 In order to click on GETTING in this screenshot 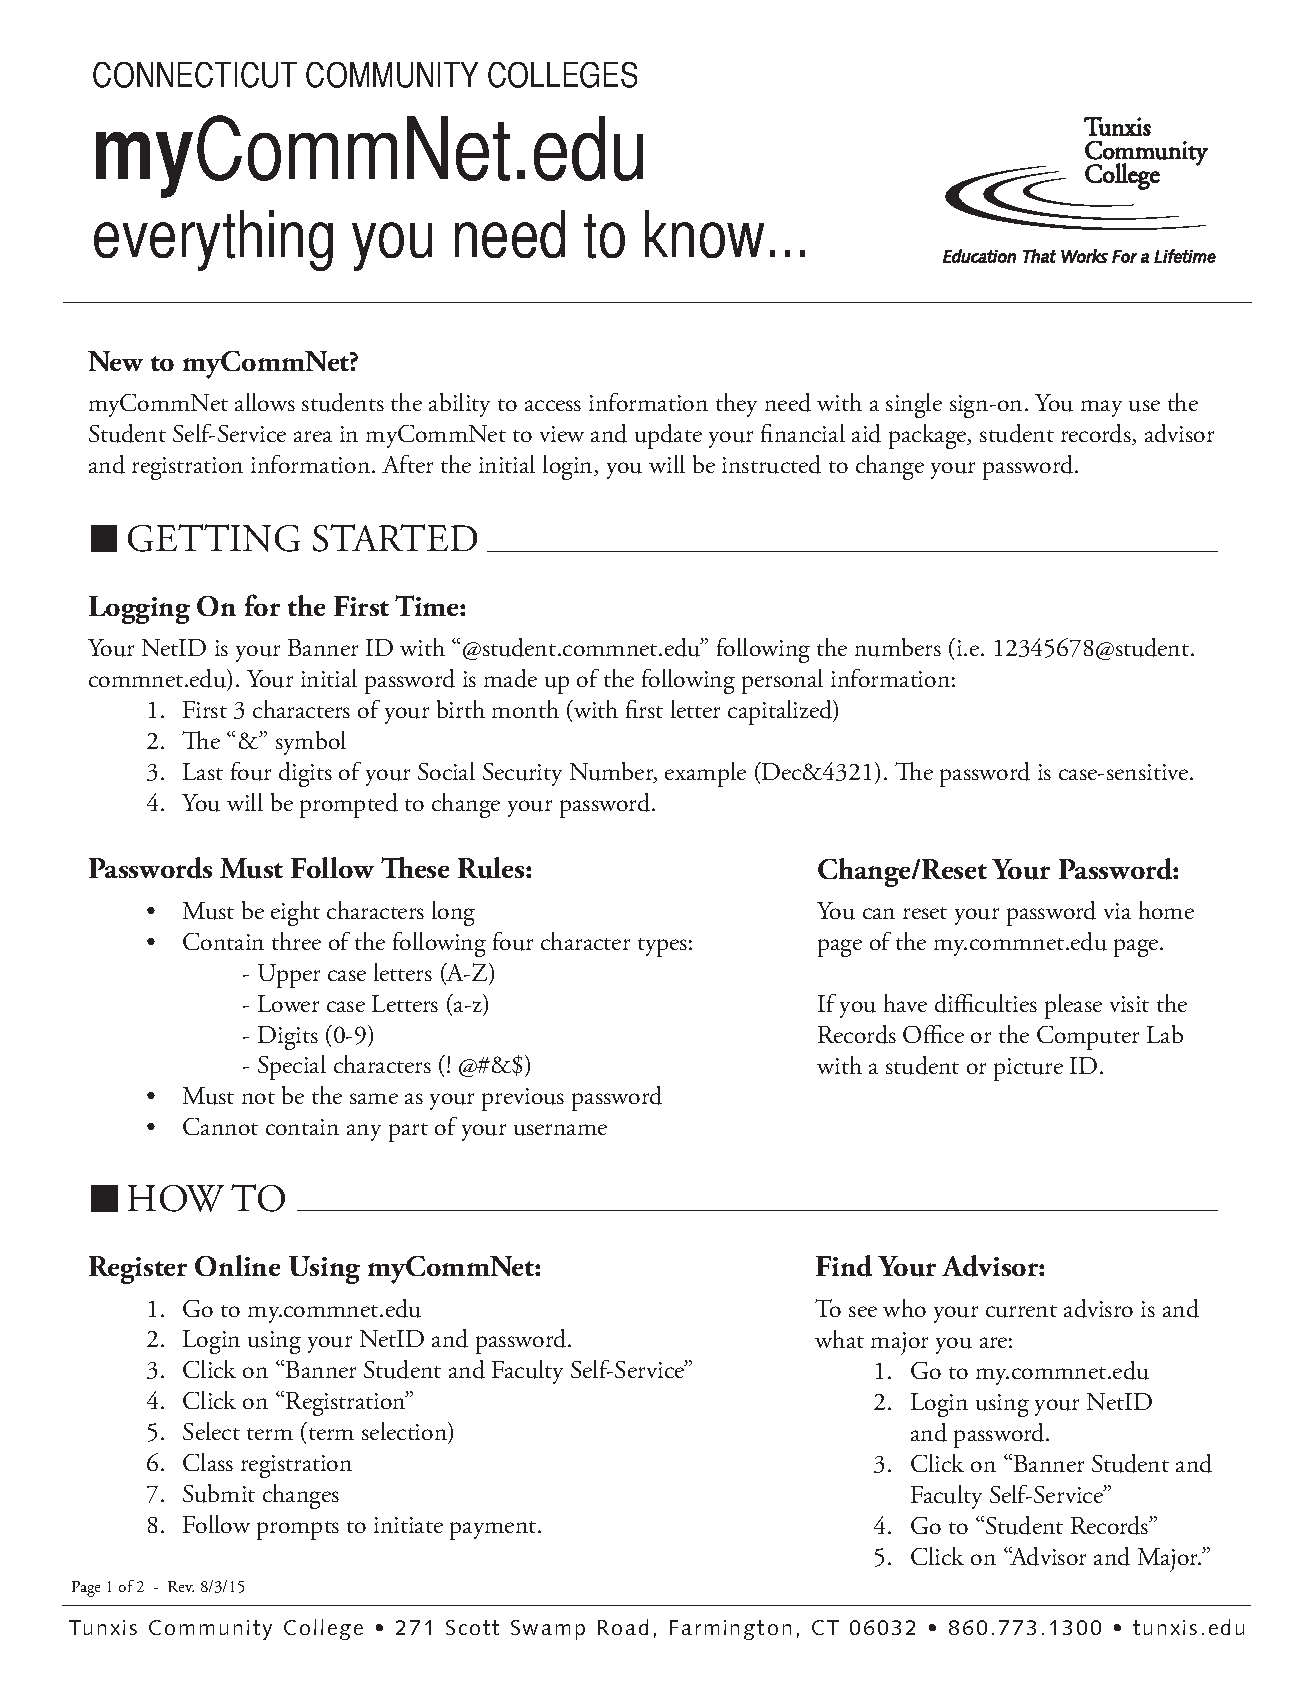, I will do `click(214, 538)`.
